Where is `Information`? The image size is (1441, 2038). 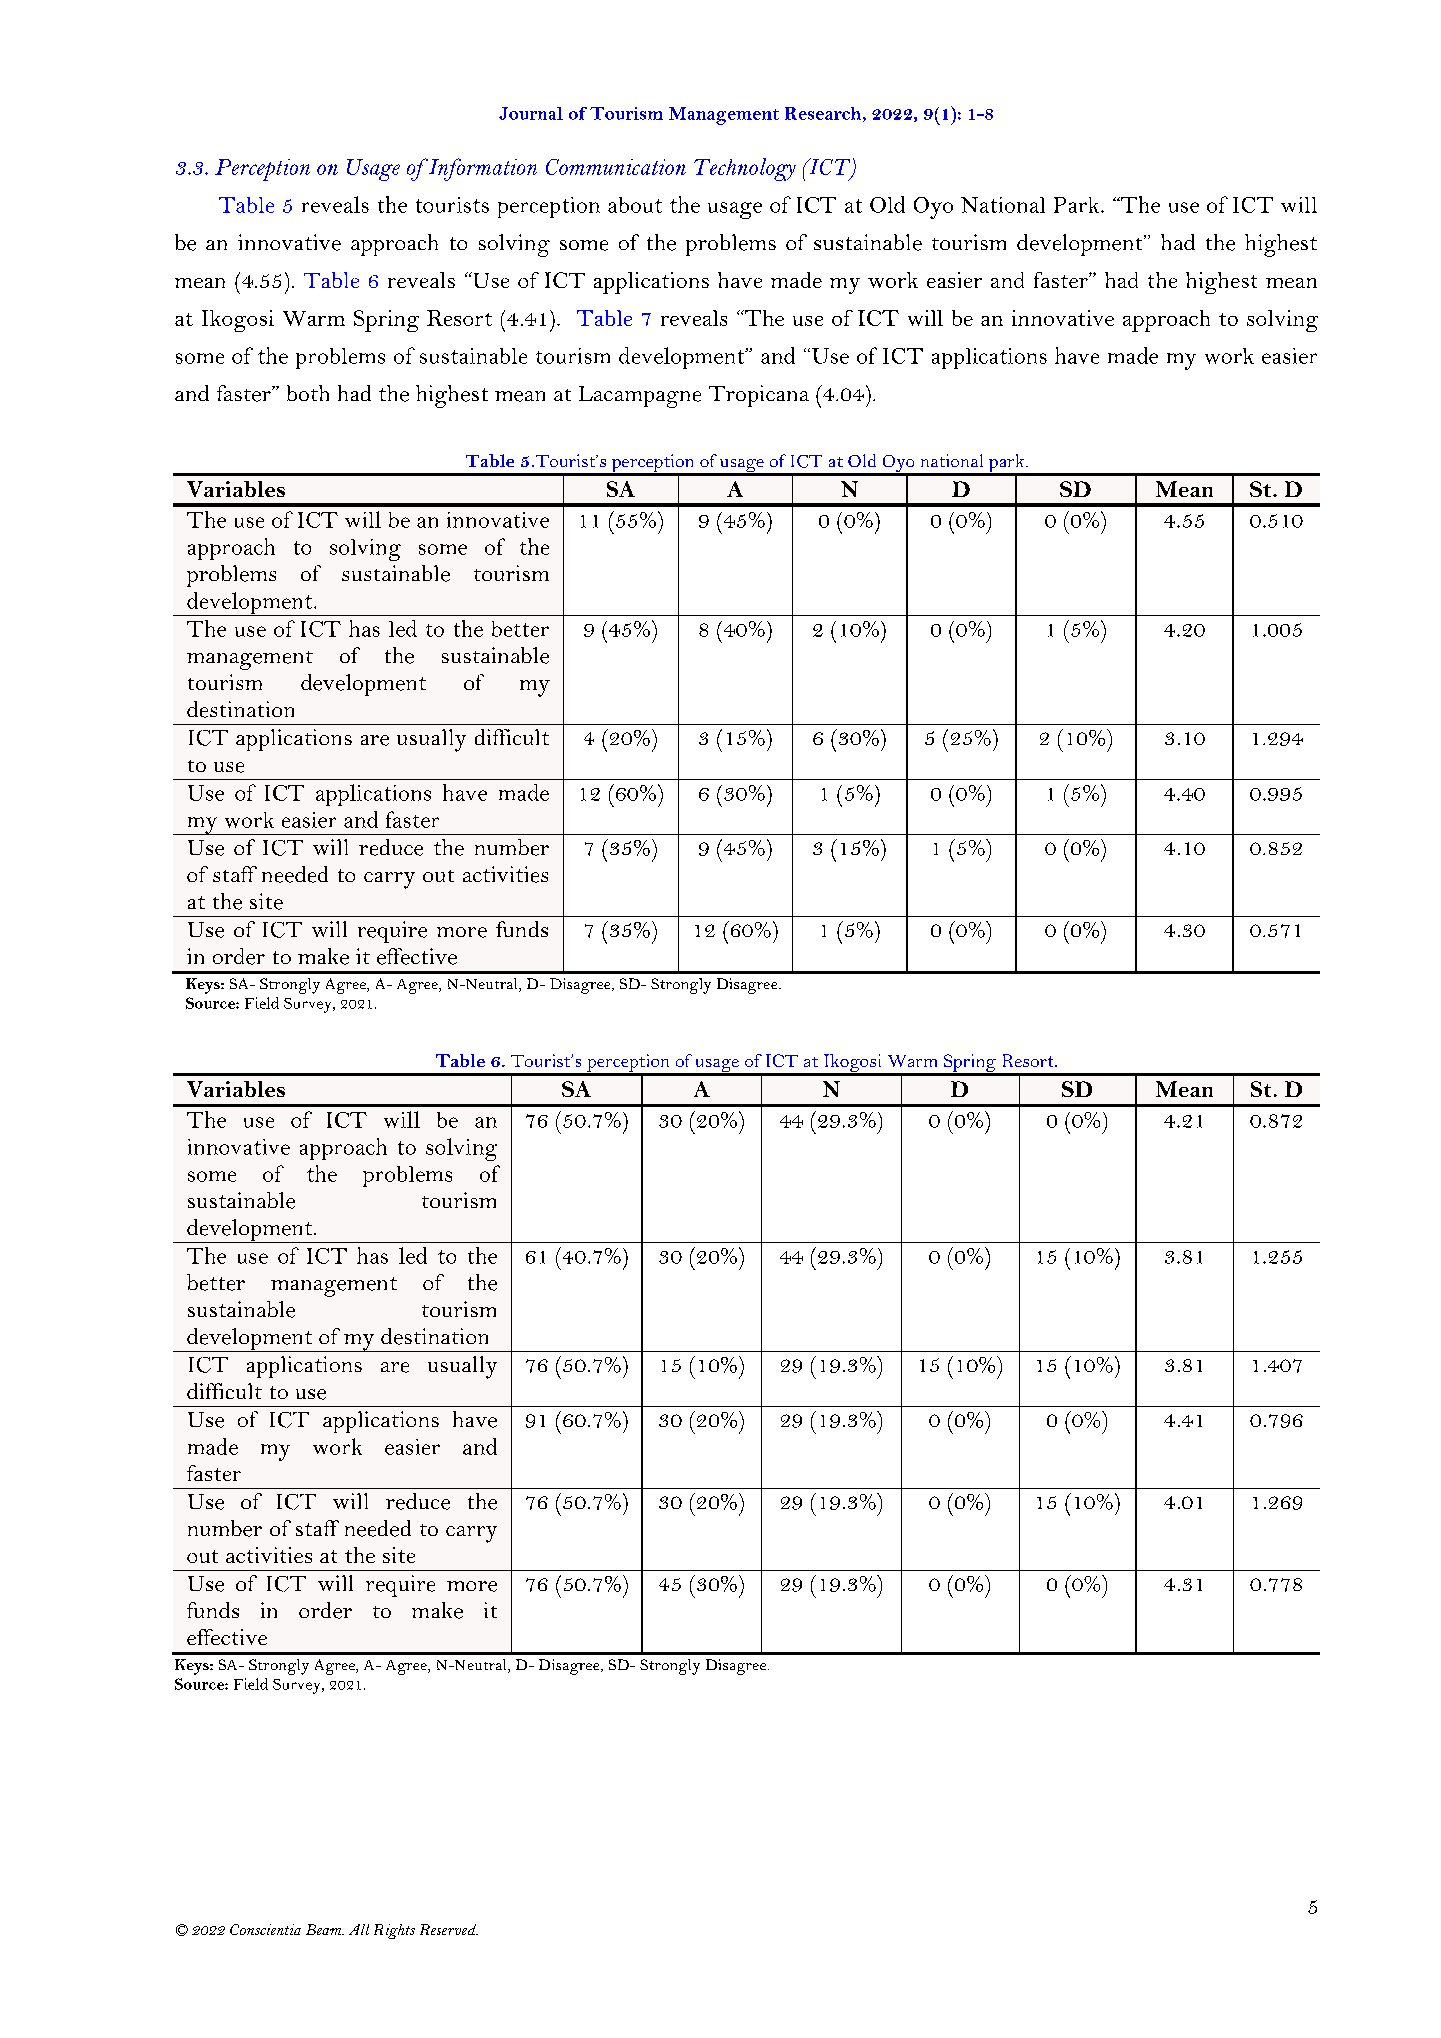 Information is located at coordinates (481, 169).
